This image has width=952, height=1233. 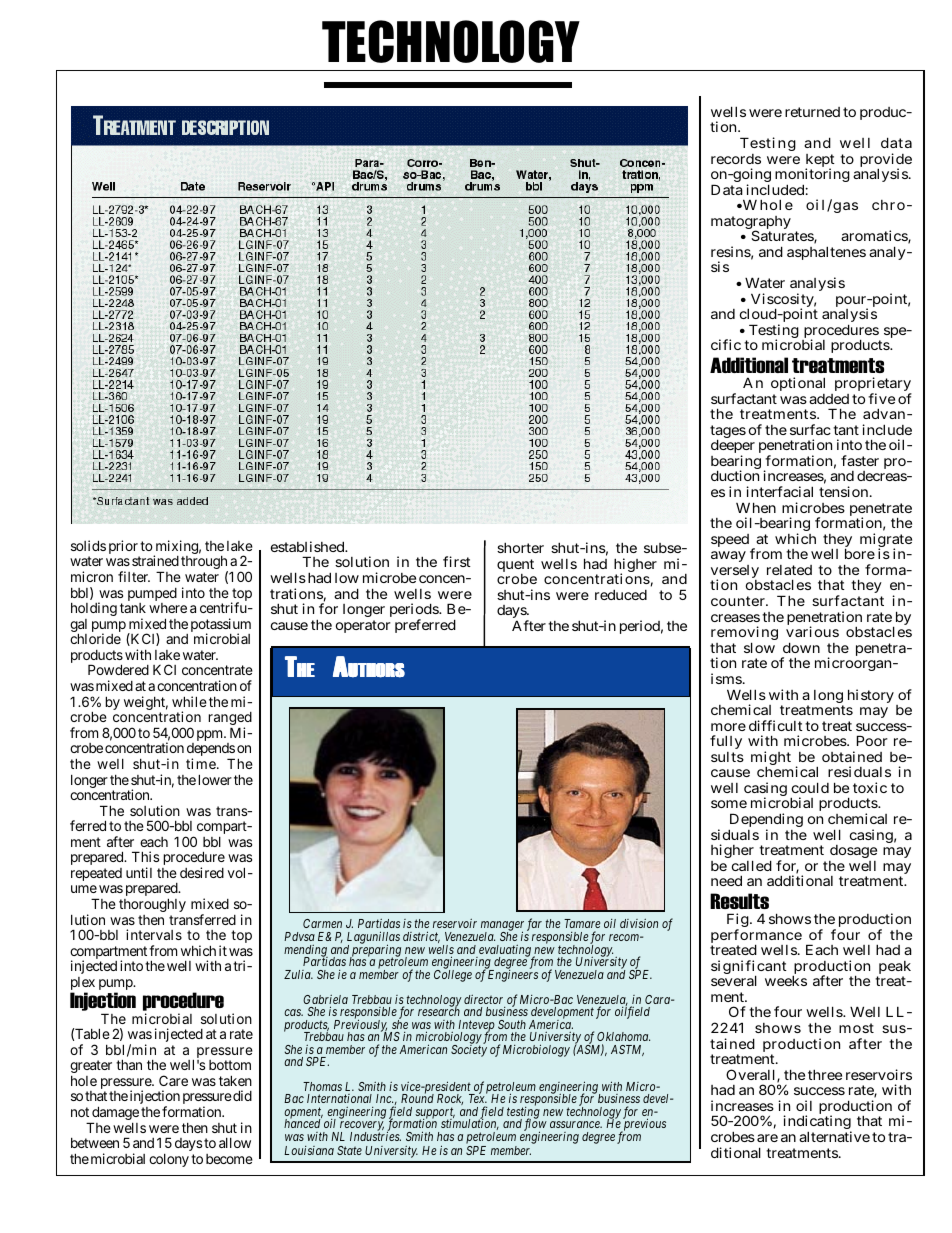 I want to click on kept, so click(x=820, y=162).
